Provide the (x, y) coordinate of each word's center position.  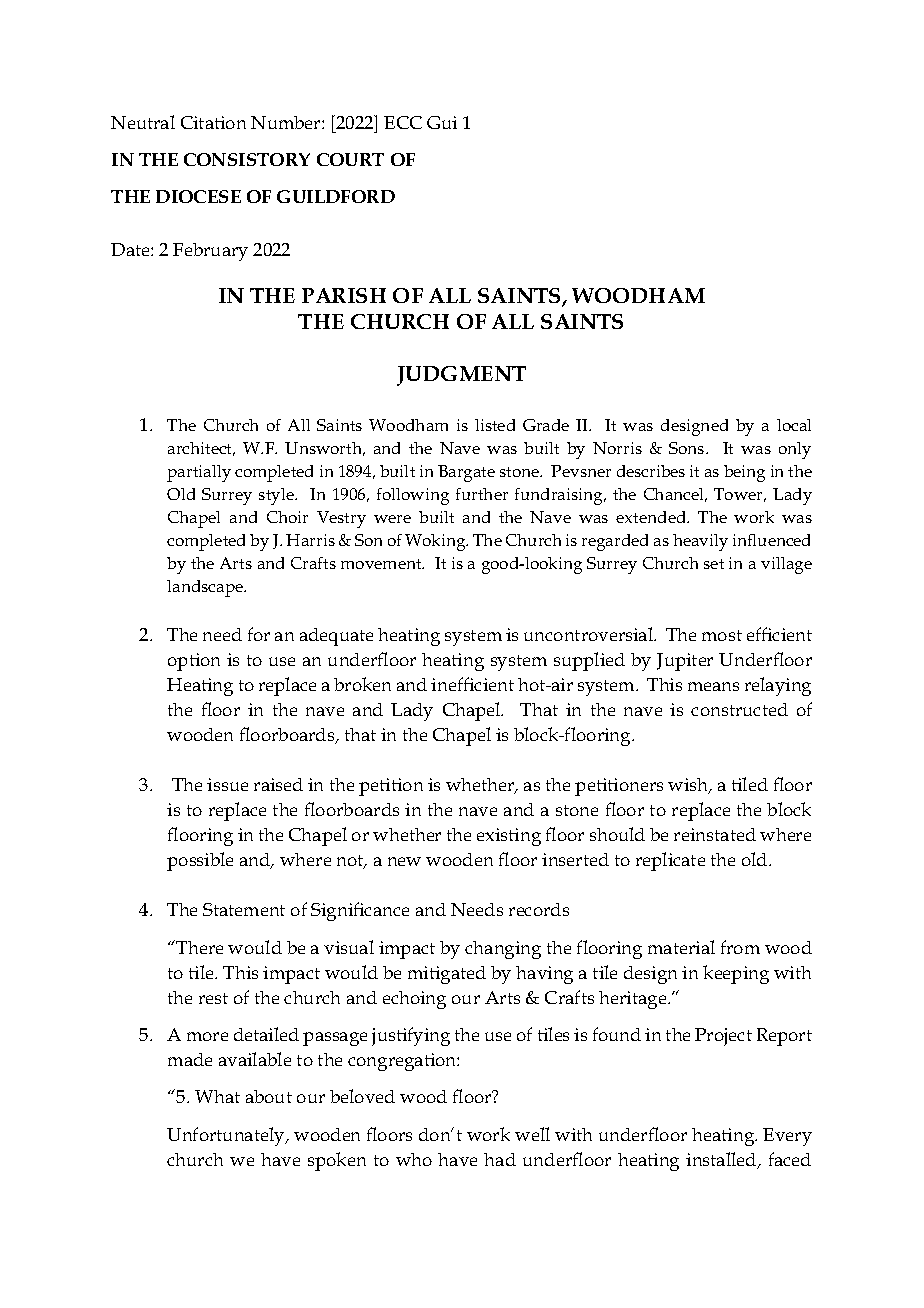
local (794, 425)
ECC (403, 122)
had (500, 1159)
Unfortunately (227, 1136)
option (194, 662)
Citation (213, 122)
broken (362, 684)
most (722, 635)
